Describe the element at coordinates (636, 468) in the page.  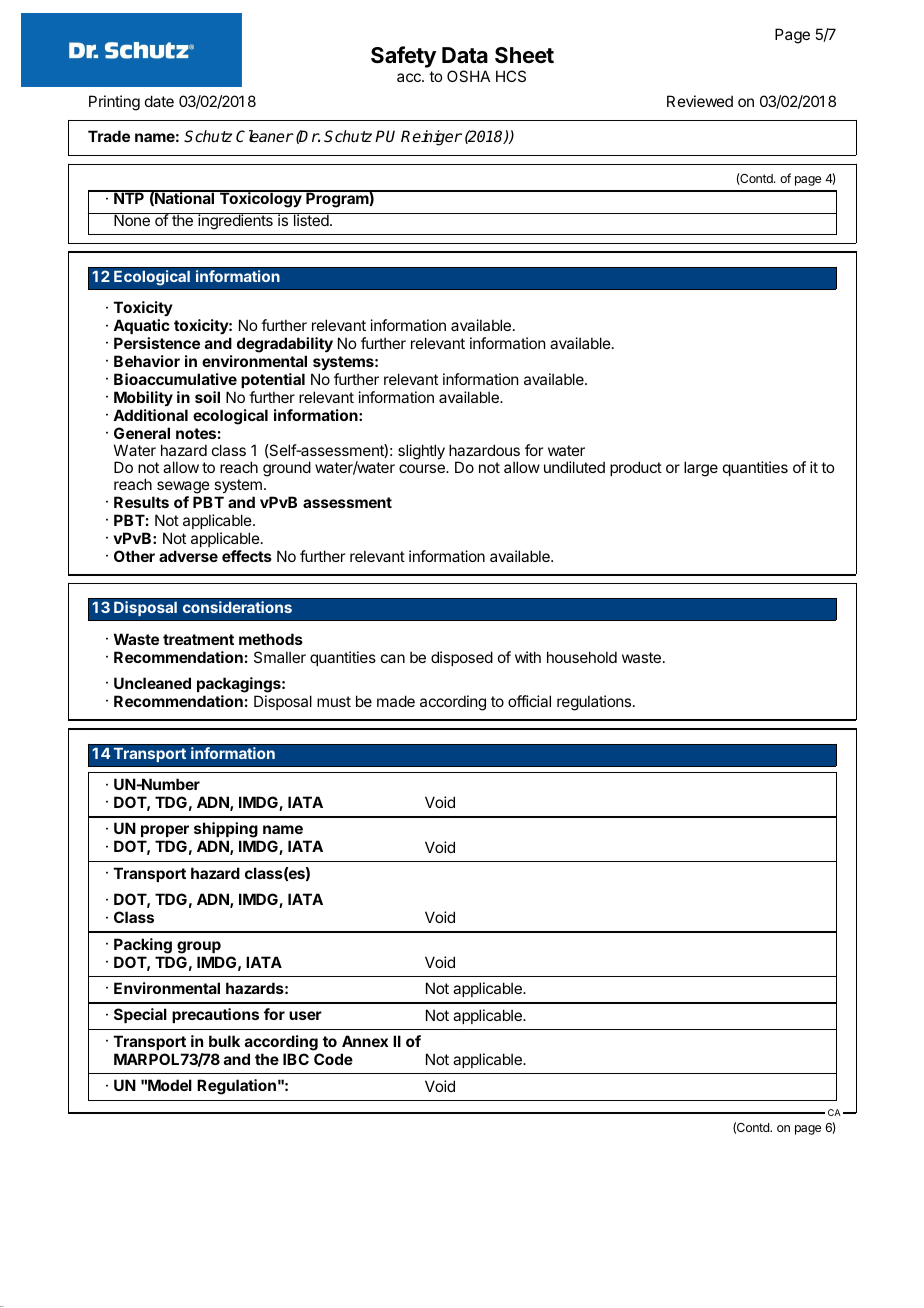
I see `product` at that location.
